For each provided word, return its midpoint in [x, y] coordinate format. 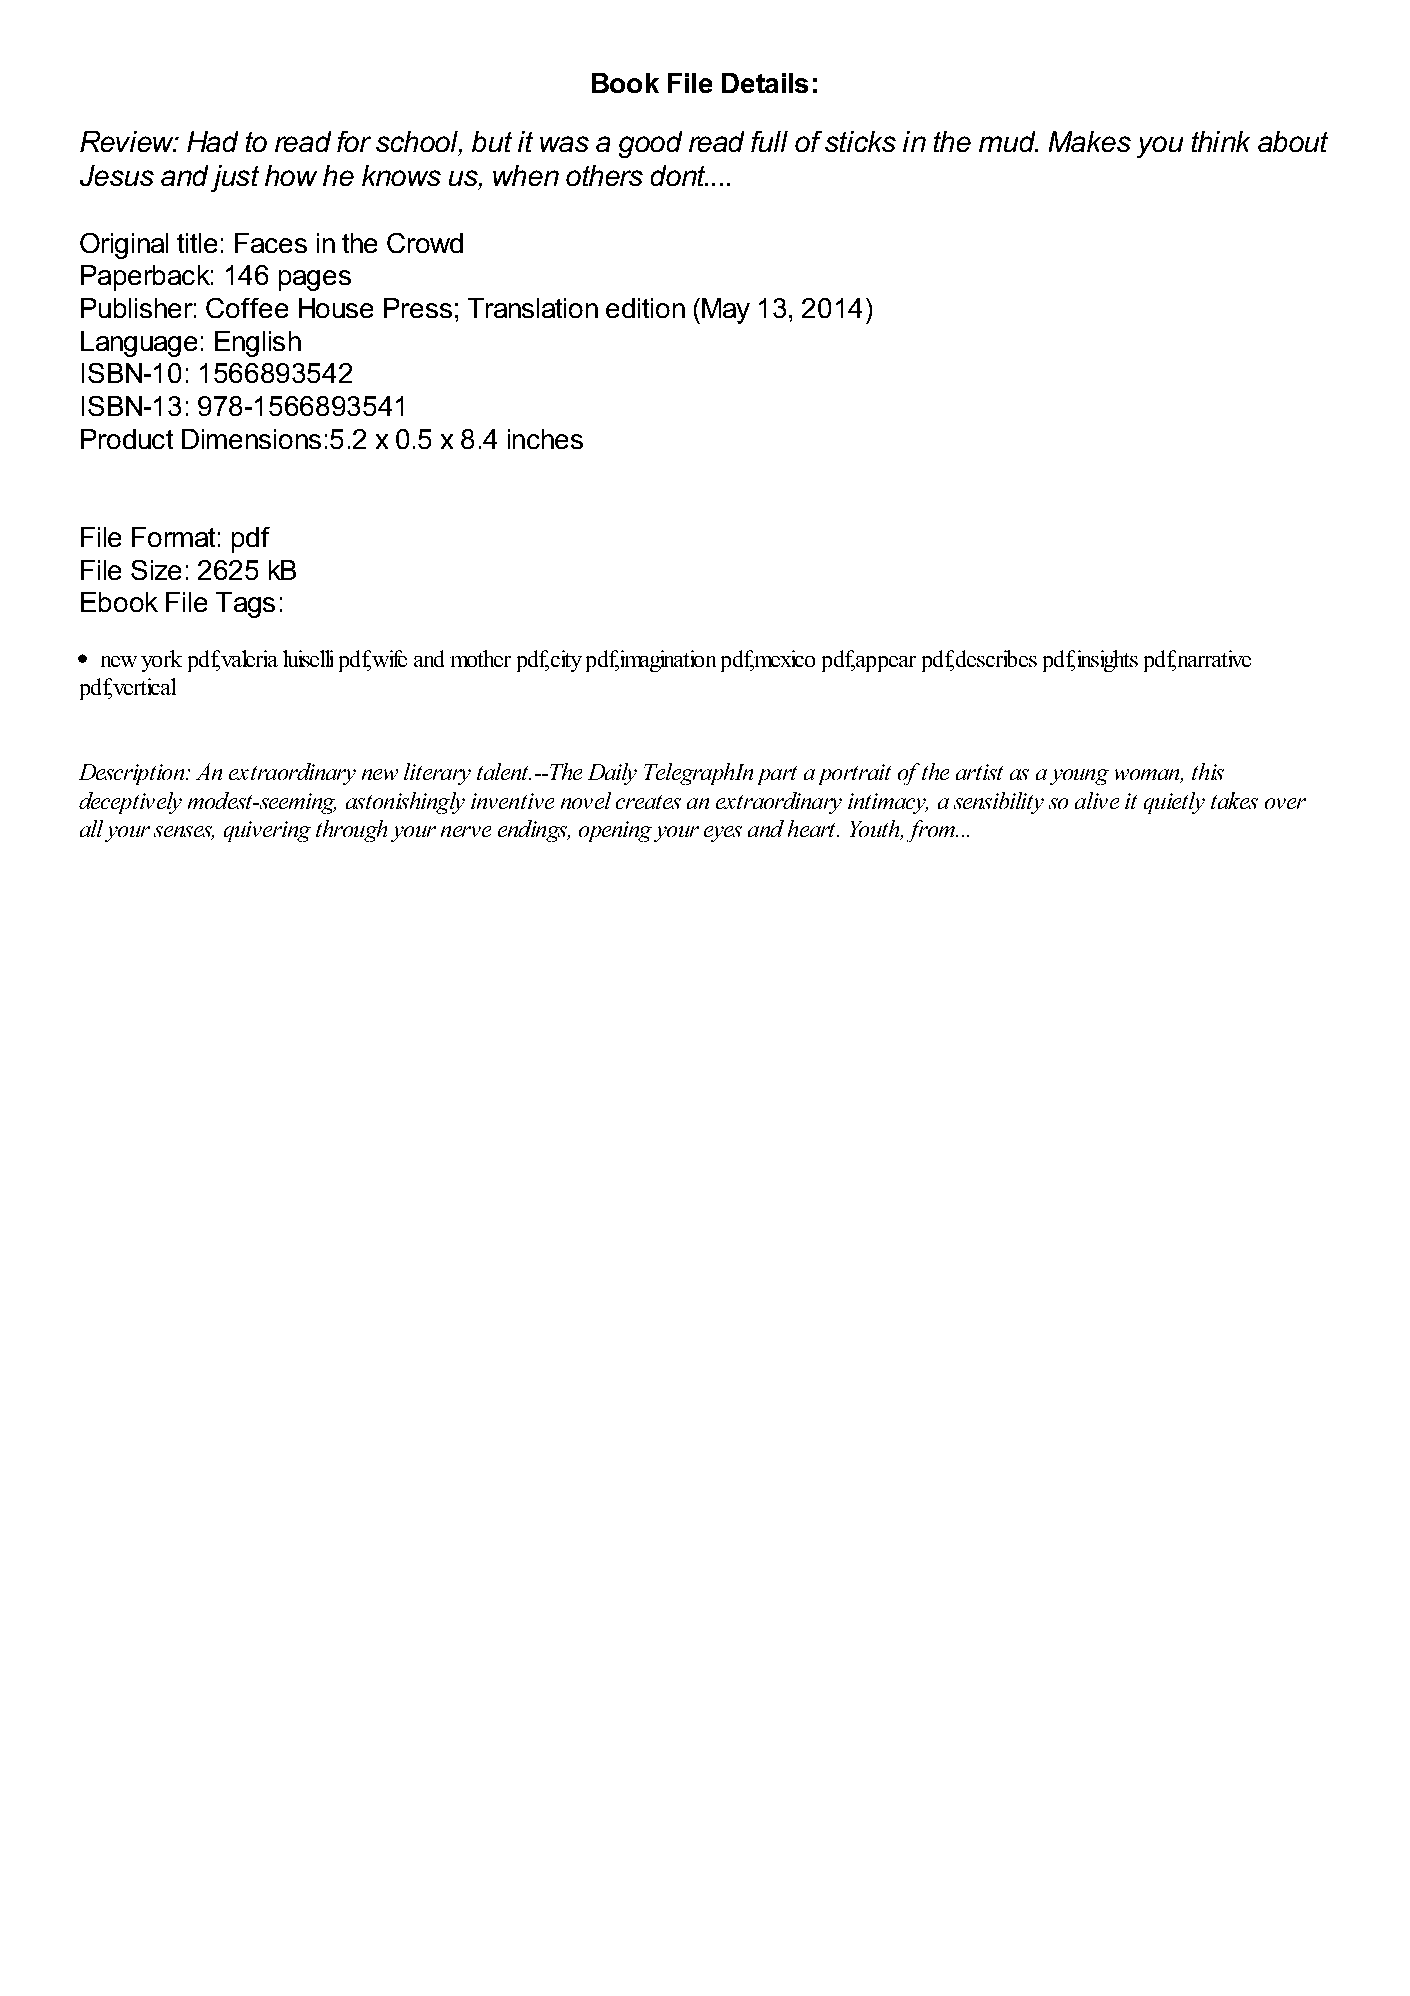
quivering [267, 831]
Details [765, 83]
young [1079, 777]
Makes [1090, 141]
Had [212, 141]
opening [615, 831]
